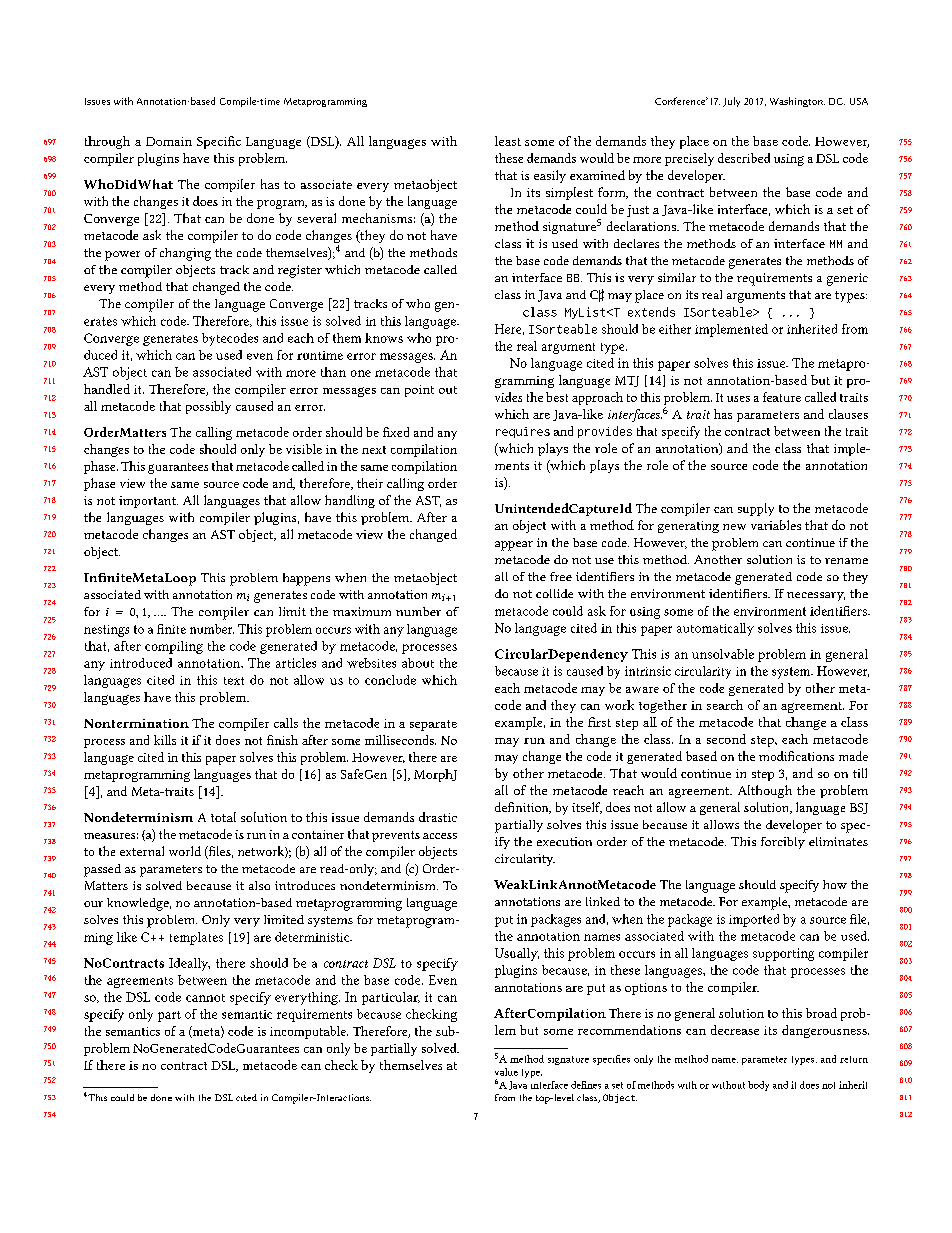  I want to click on least, so click(508, 141).
